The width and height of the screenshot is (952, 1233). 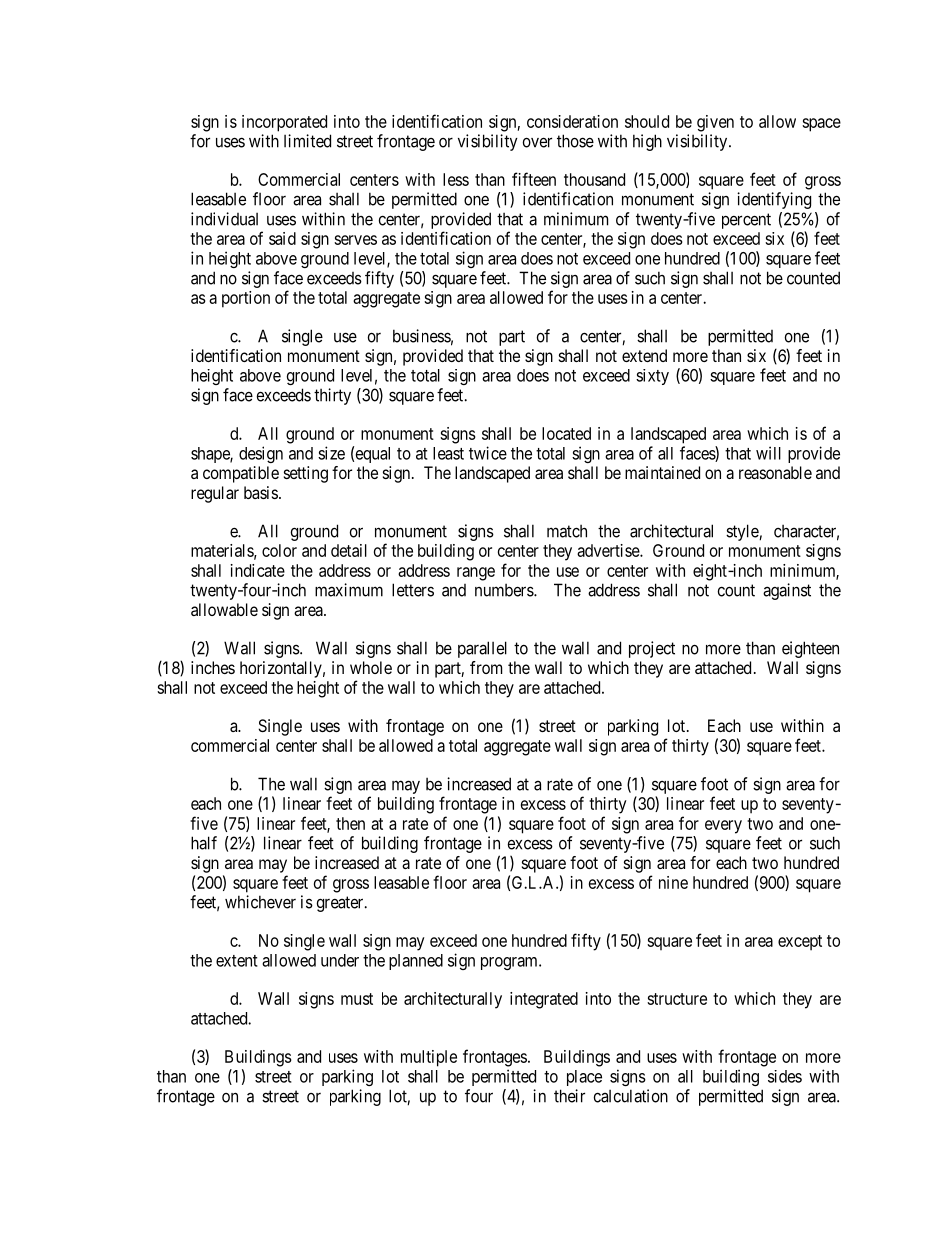 What do you see at coordinates (488, 453) in the screenshot?
I see `twice` at bounding box center [488, 453].
